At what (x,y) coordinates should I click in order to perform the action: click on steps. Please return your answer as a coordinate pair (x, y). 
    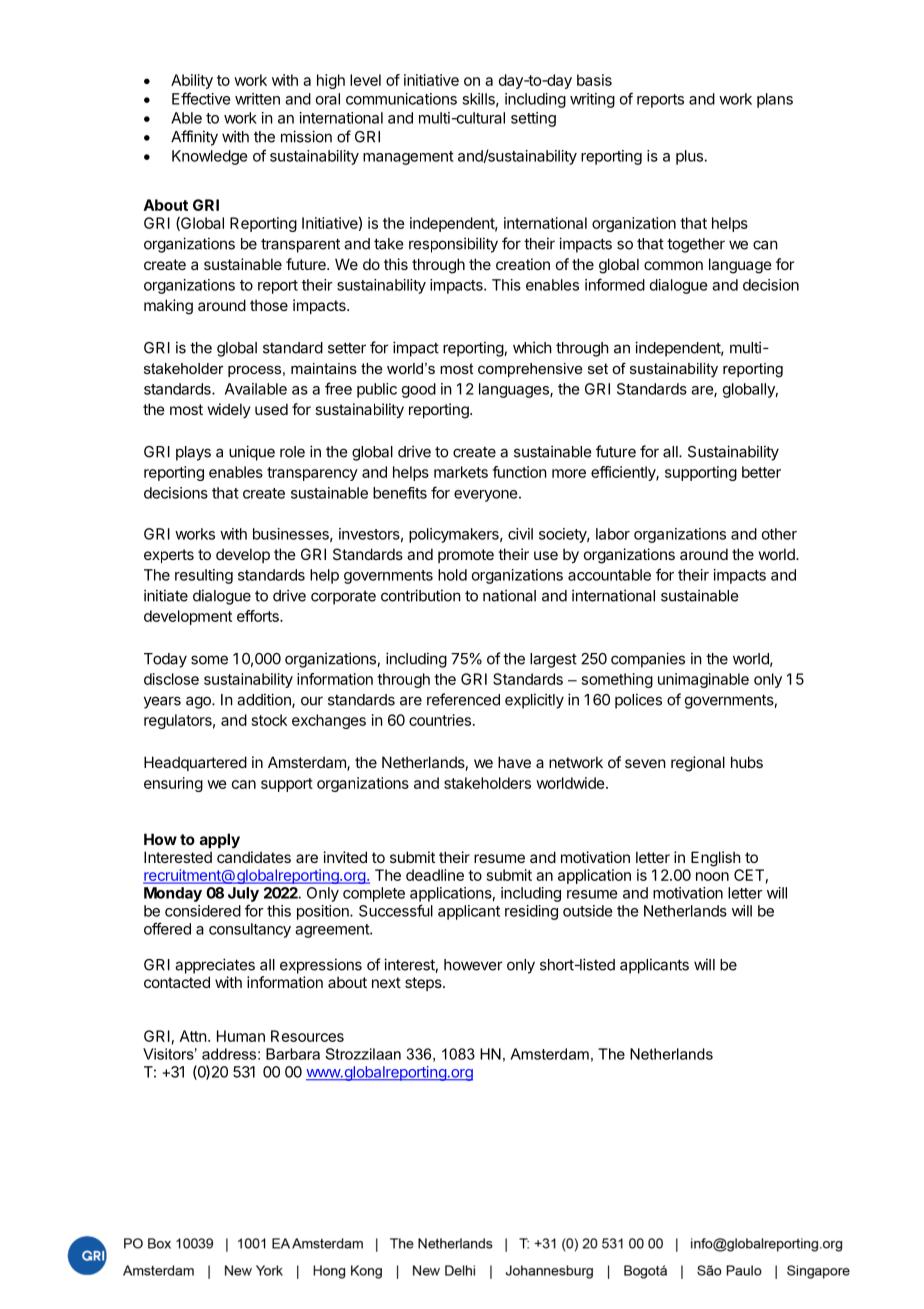
    Looking at the image, I should click on (424, 984).
